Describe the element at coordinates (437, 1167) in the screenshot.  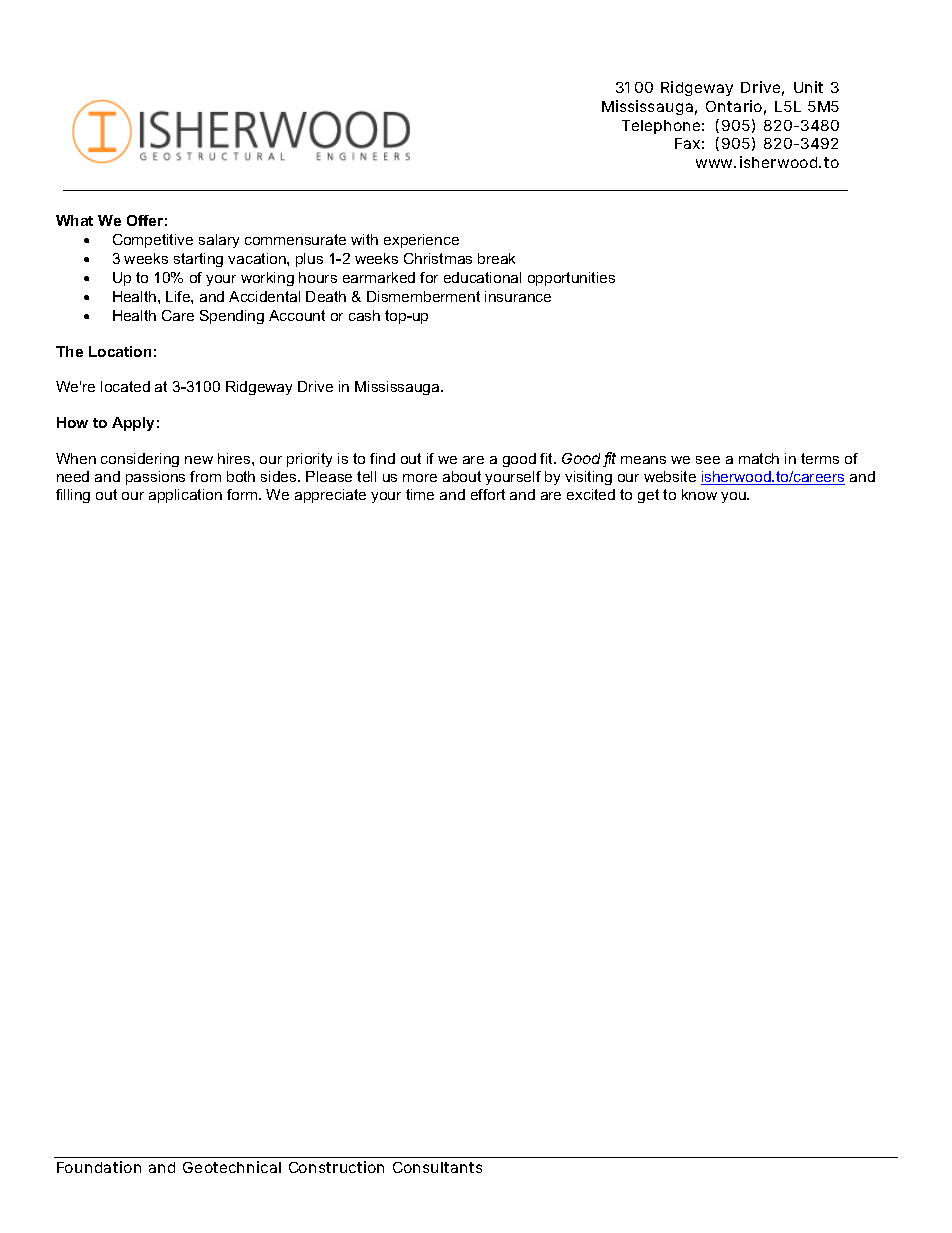
I see `Consultants` at that location.
